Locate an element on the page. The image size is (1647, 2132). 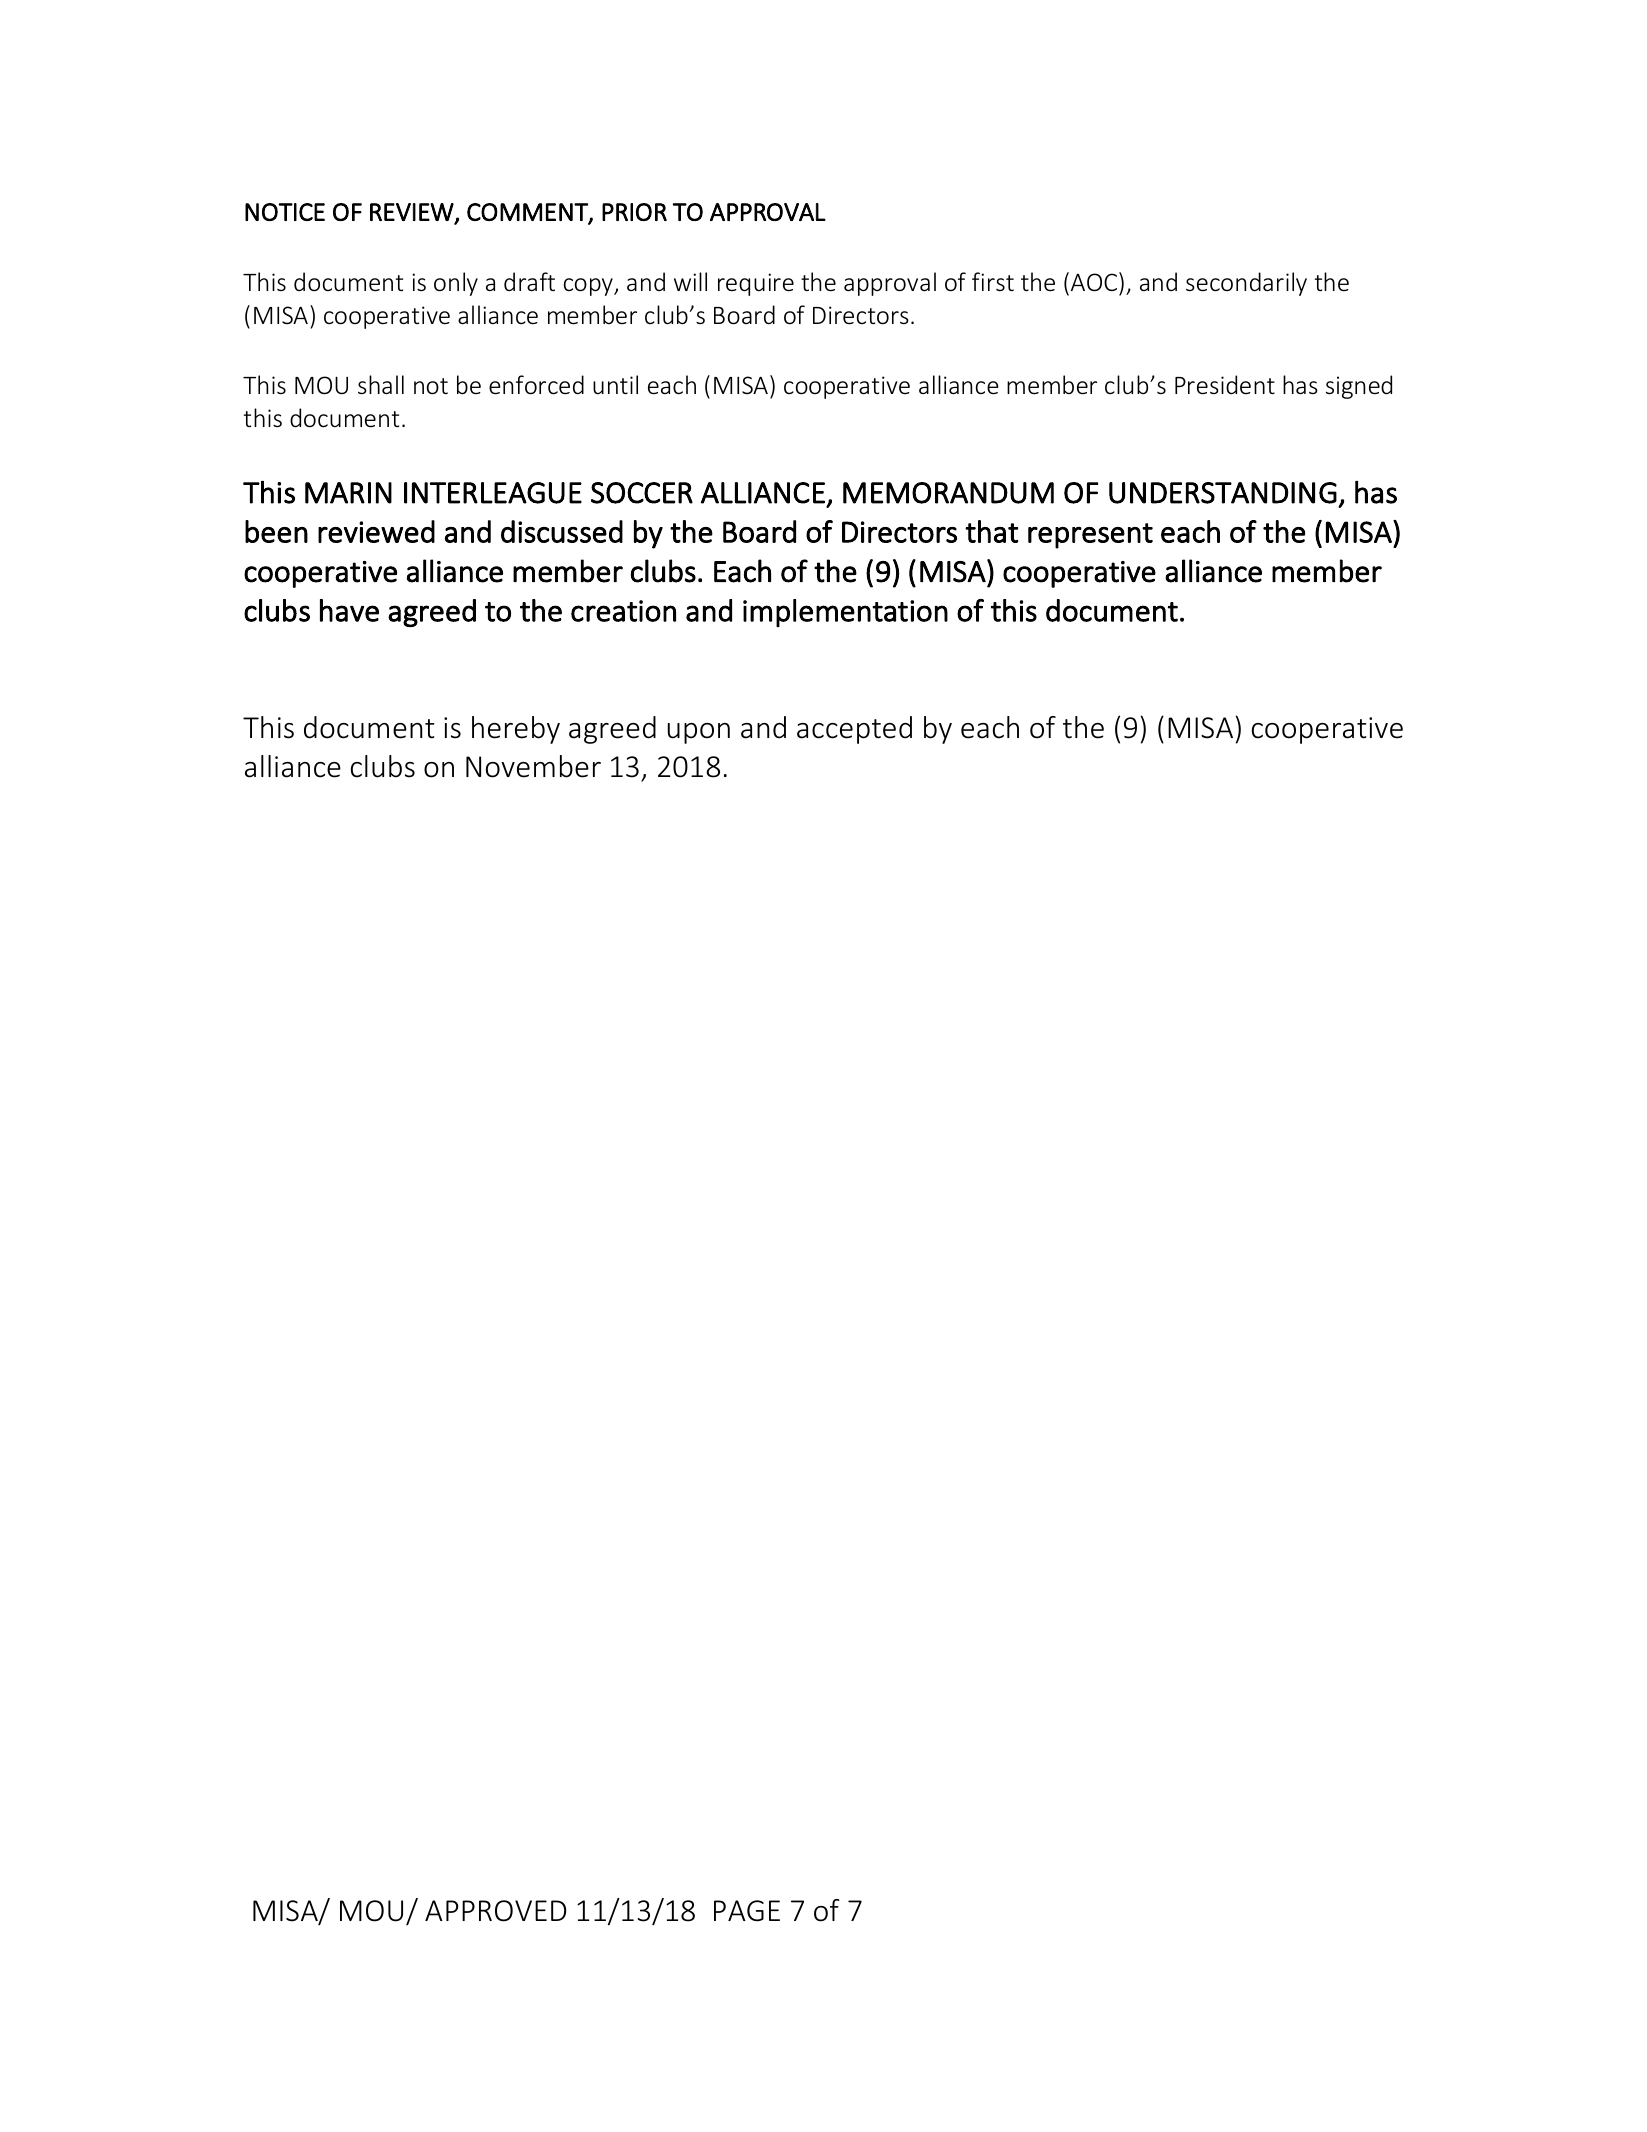
hereby is located at coordinates (516, 730).
